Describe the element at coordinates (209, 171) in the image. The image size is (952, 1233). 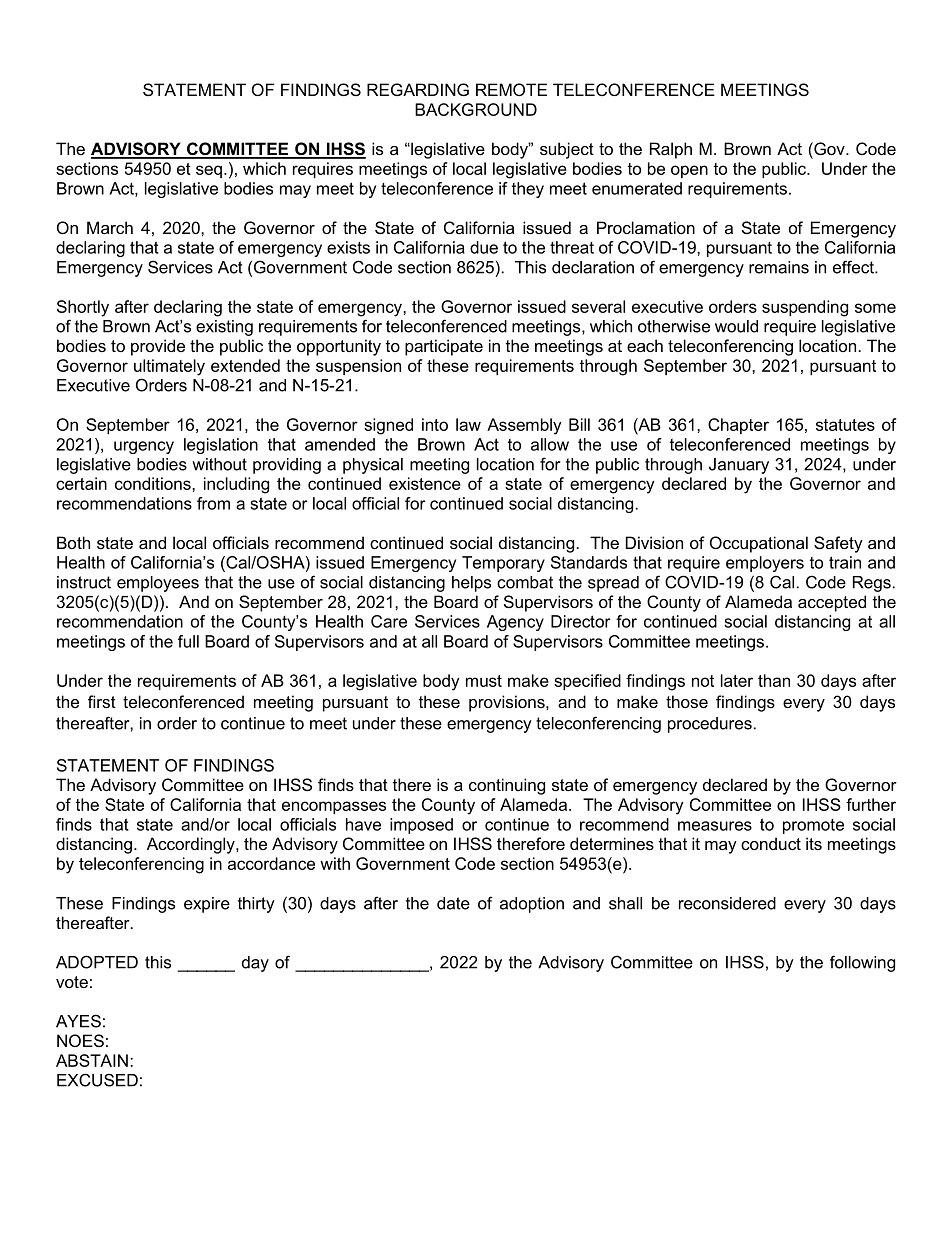
I see `seq` at that location.
